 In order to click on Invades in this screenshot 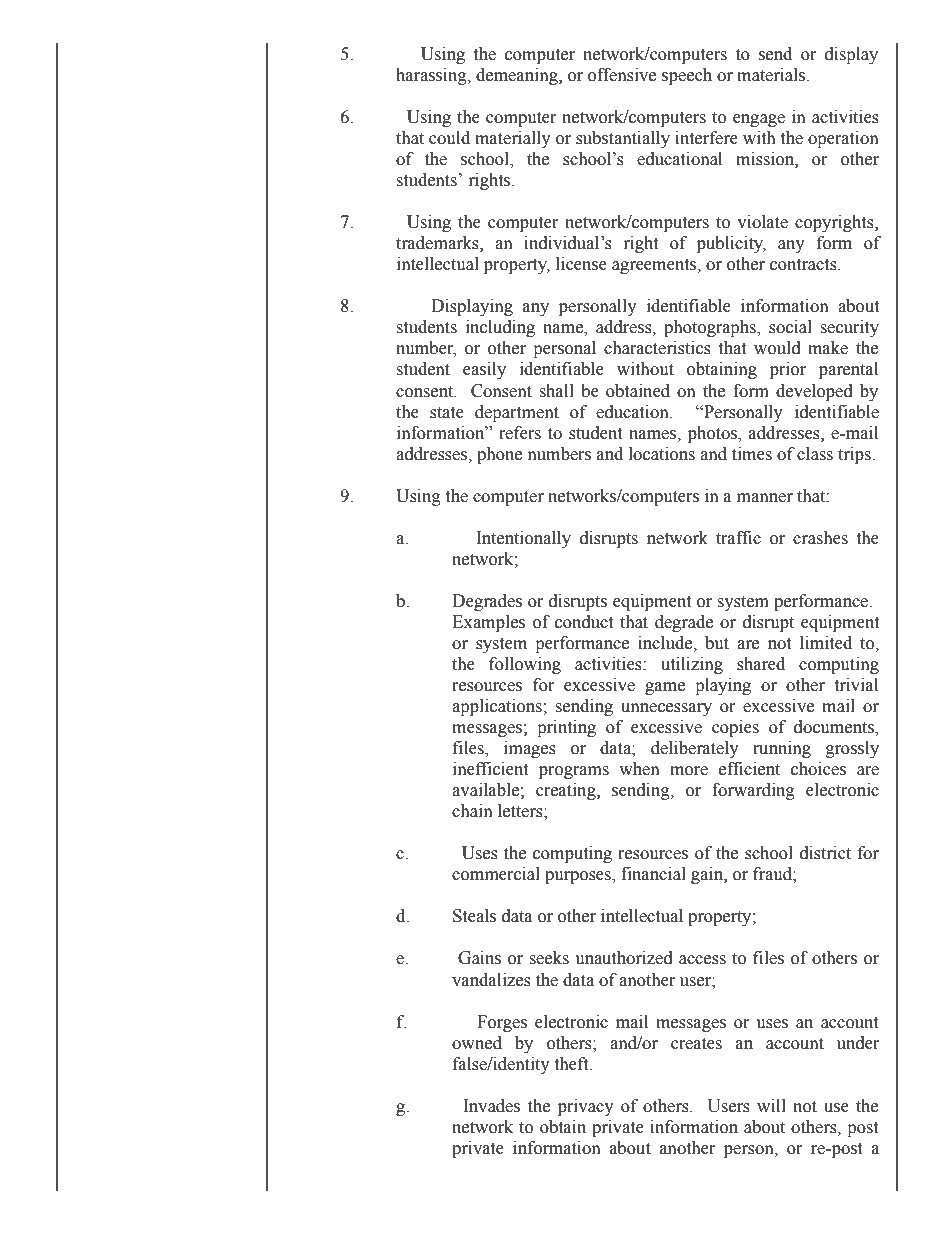, I will do `click(491, 1106)`.
